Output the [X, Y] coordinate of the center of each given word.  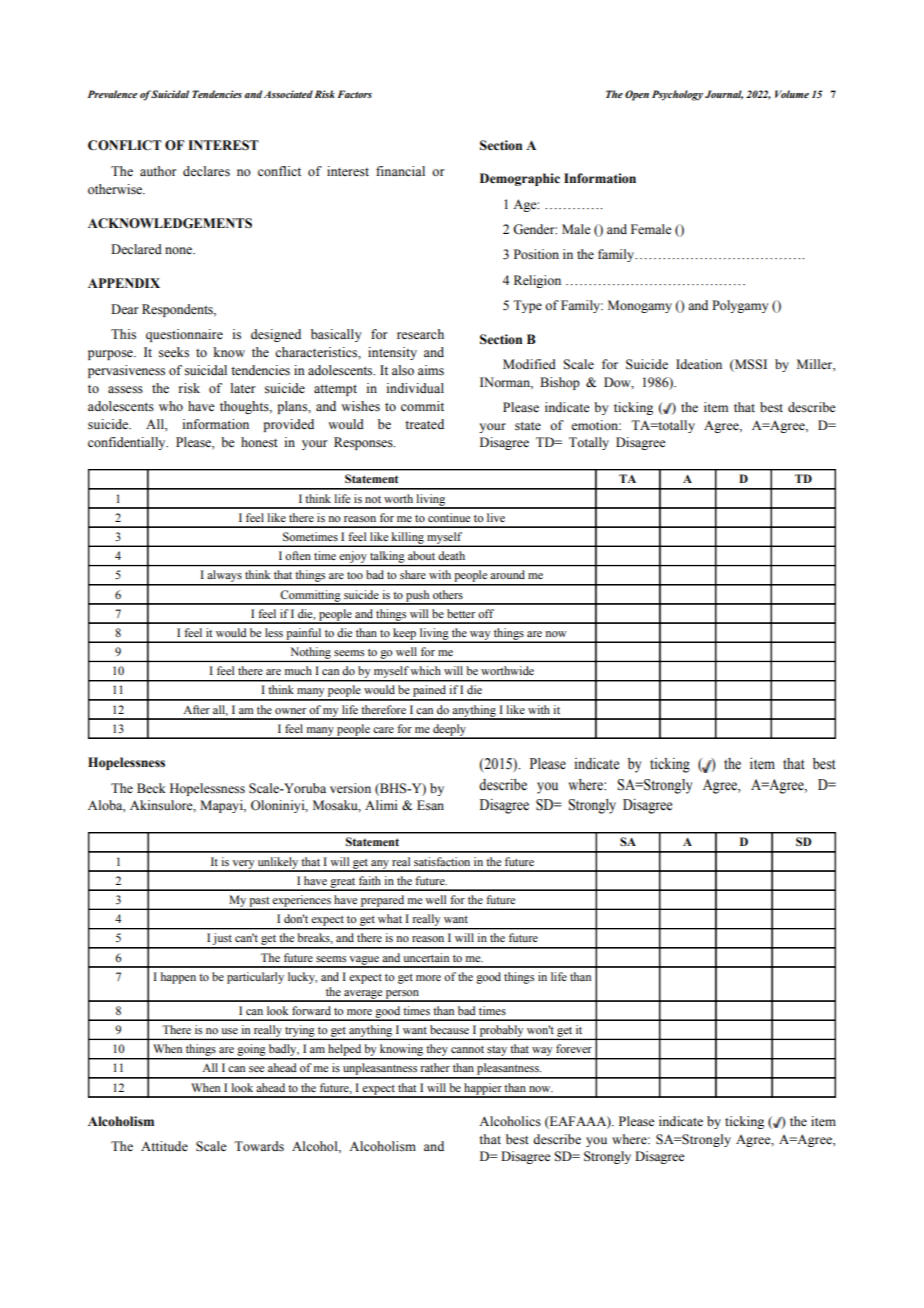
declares [206, 171]
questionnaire [184, 335]
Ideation [699, 364]
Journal [724, 95]
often [298, 555]
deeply [450, 731]
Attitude [164, 1146]
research [420, 334]
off [486, 613]
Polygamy [740, 306]
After [196, 709]
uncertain [426, 957]
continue [449, 517]
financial [400, 171]
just [222, 940]
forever [574, 1048]
